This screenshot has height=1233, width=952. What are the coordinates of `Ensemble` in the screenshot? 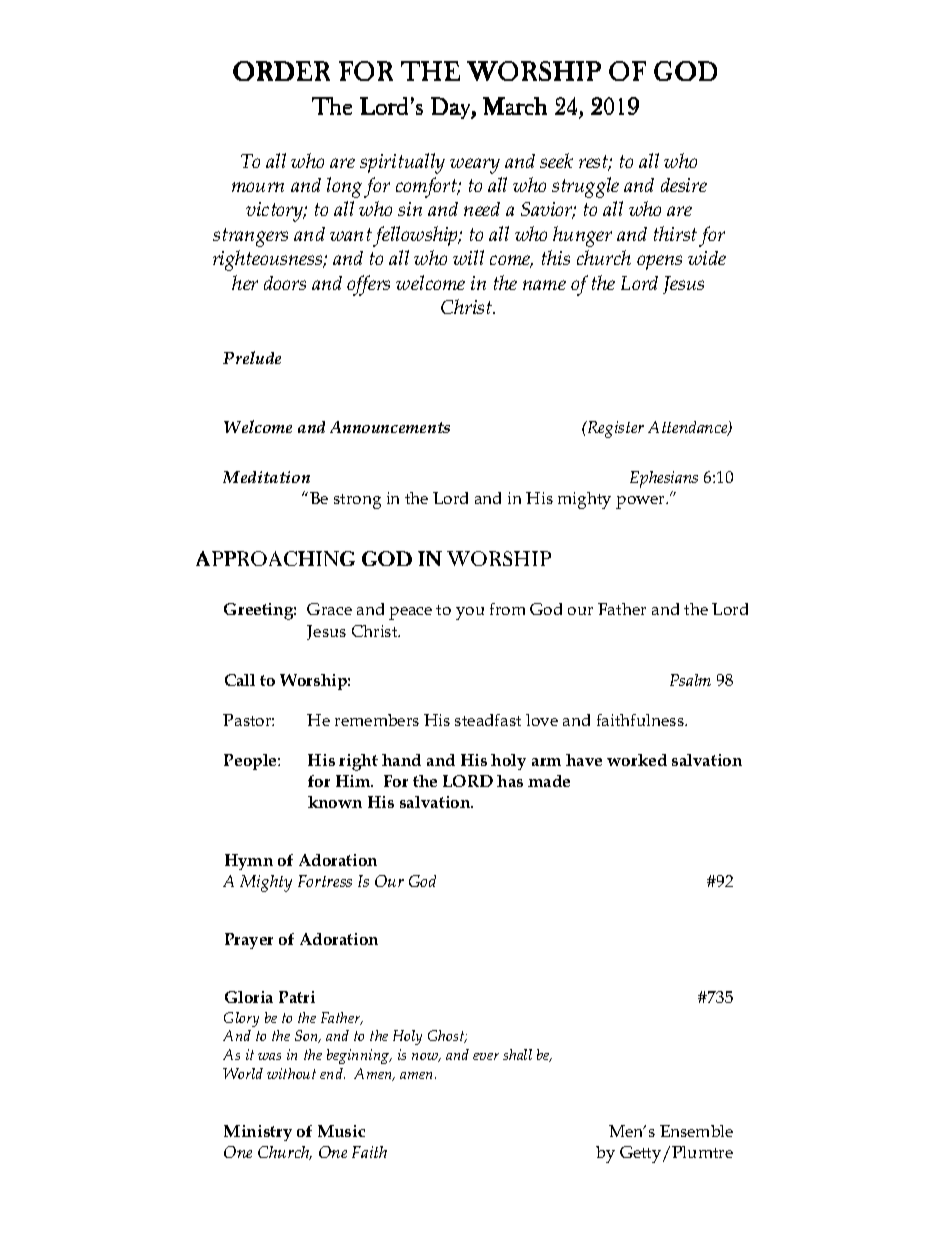 It's located at (696, 1131).
